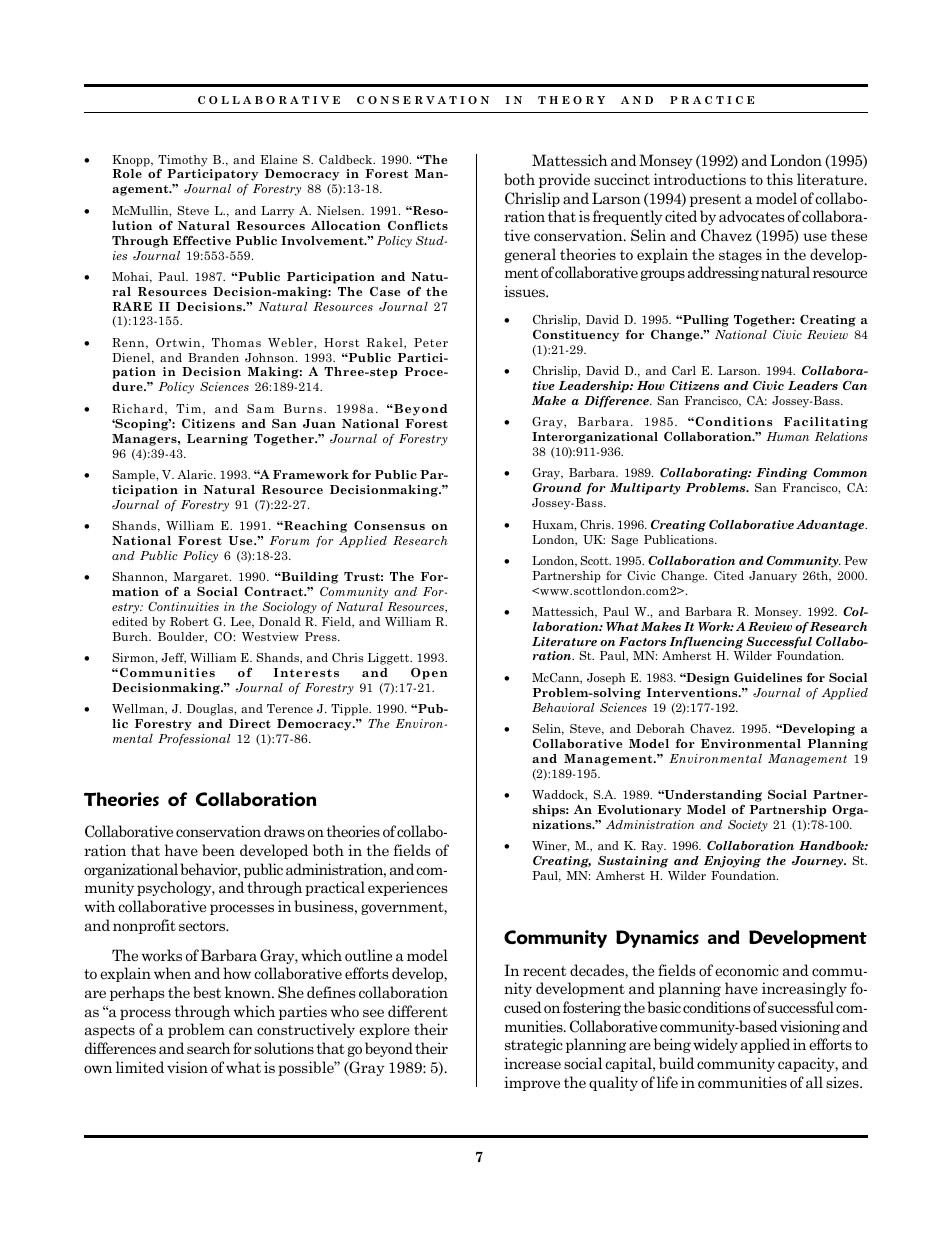 The height and width of the screenshot is (1233, 952). I want to click on this, so click(779, 179).
